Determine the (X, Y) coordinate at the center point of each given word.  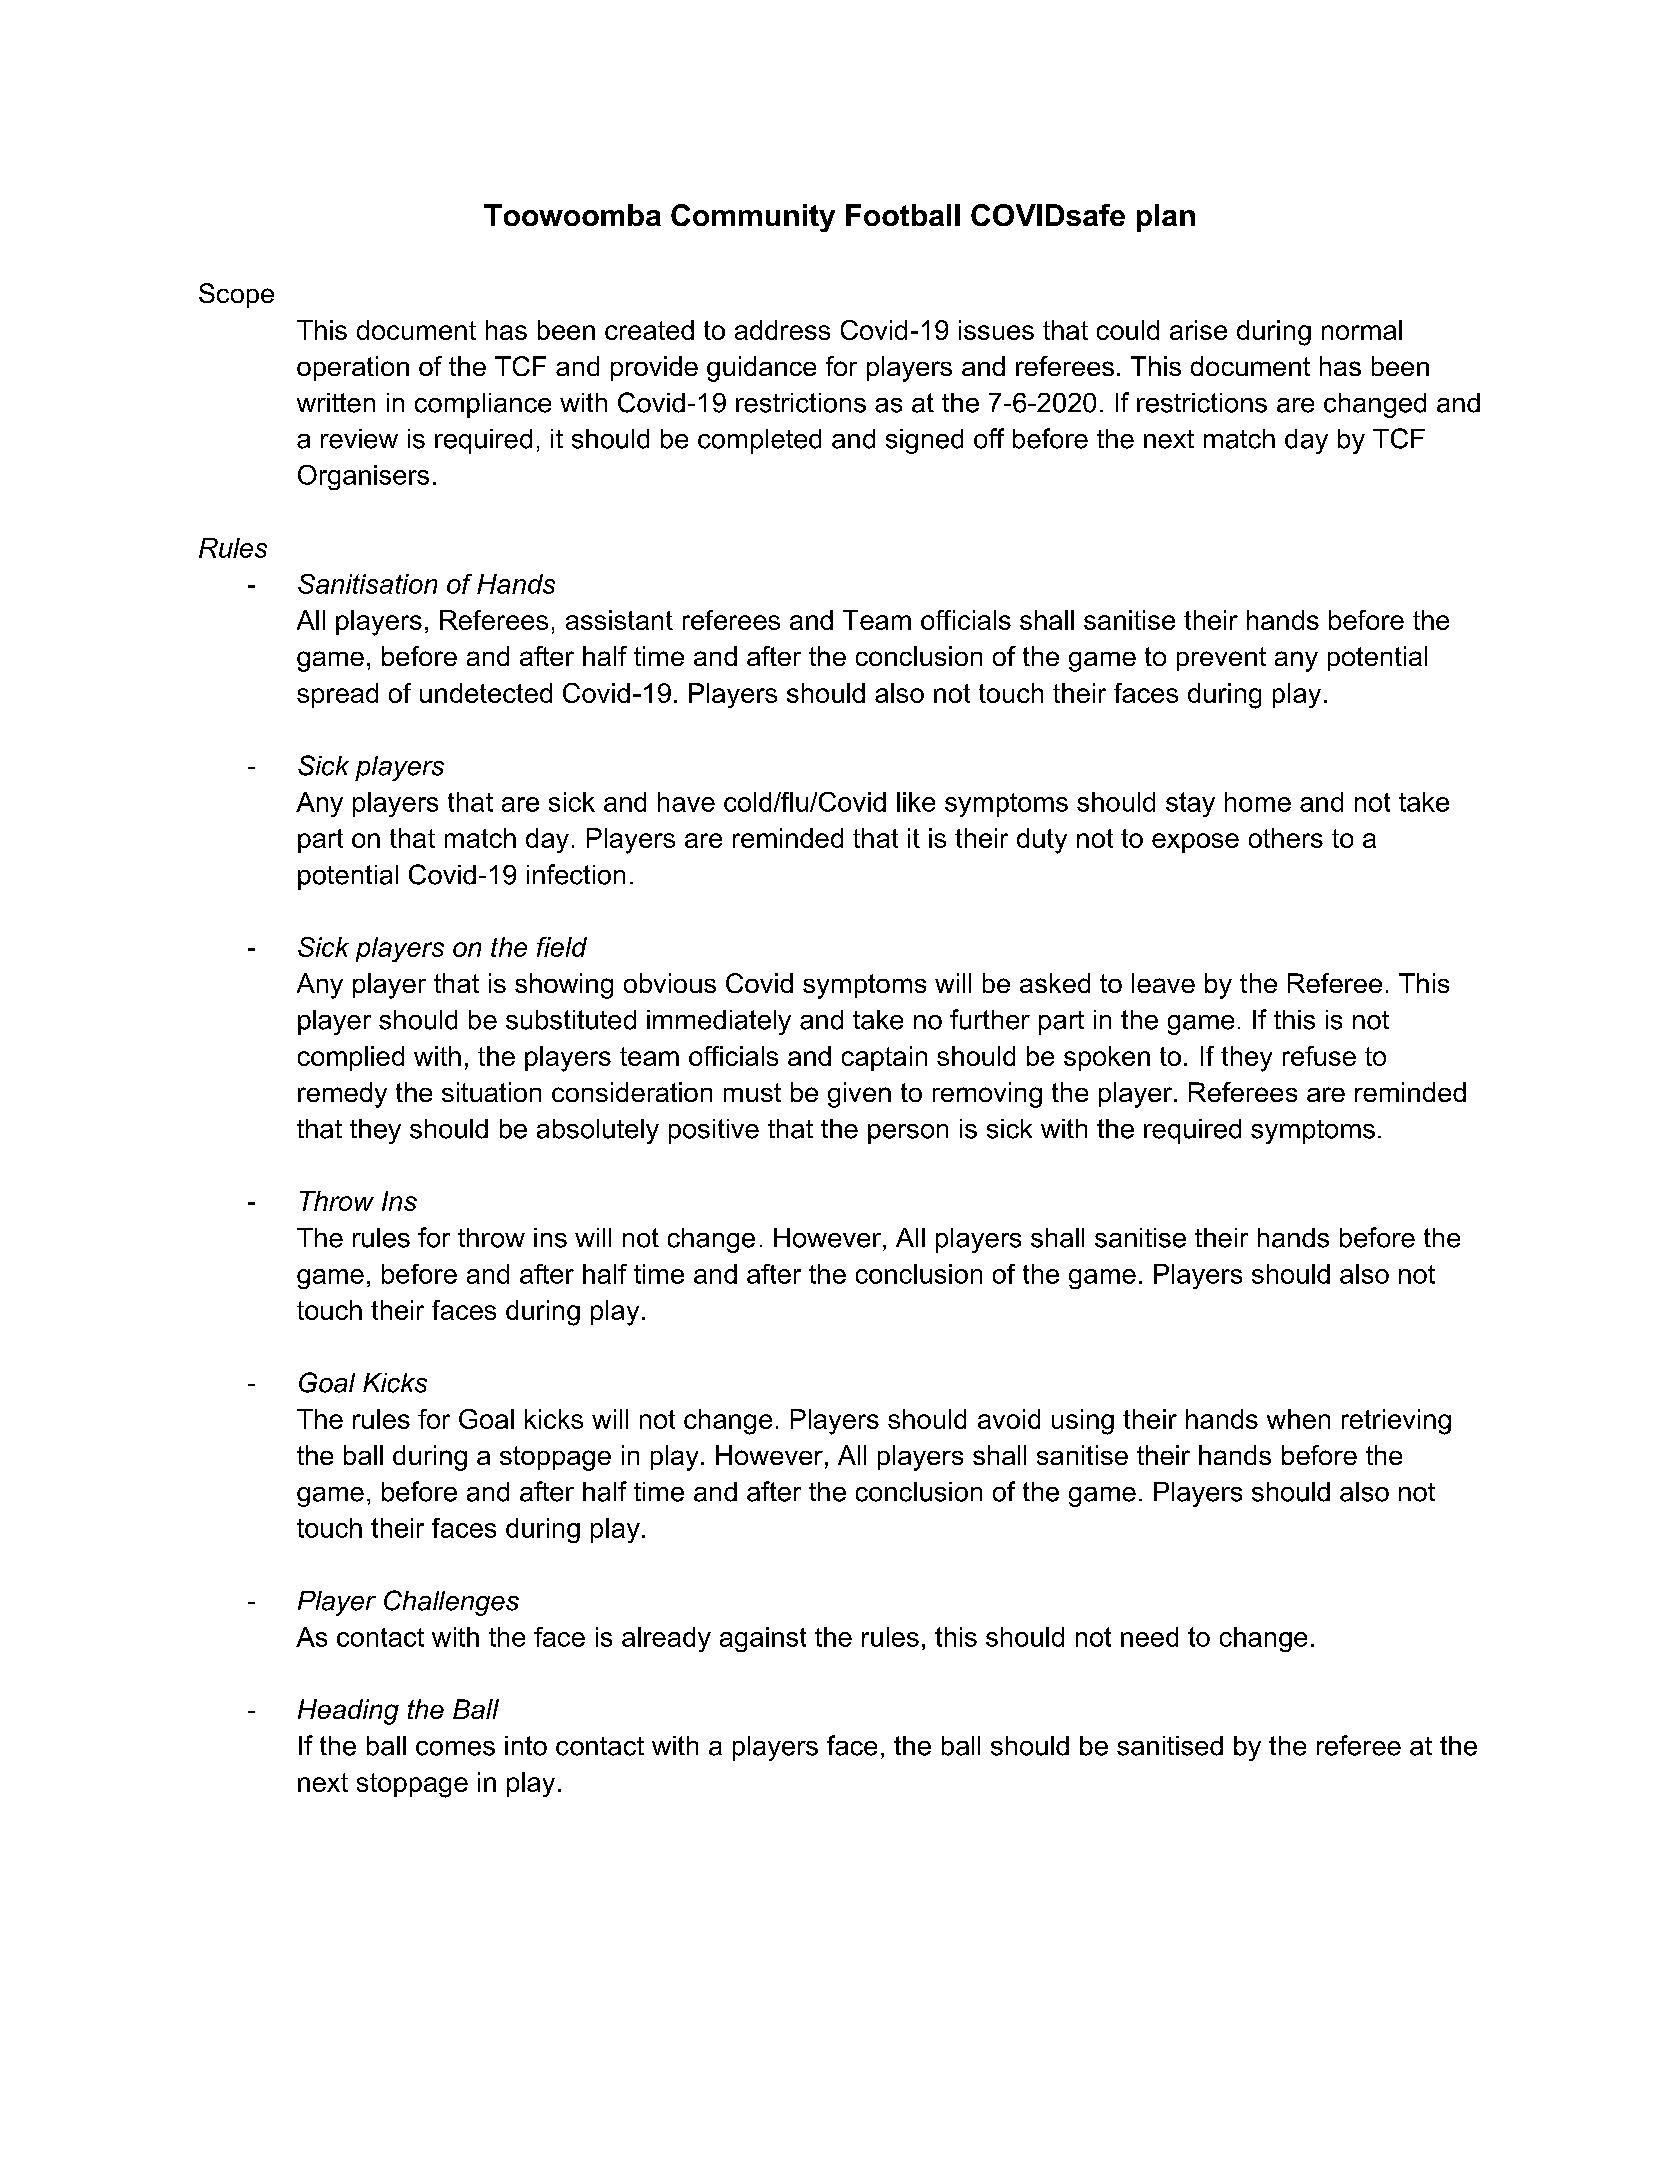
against (763, 1639)
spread (337, 695)
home (1258, 802)
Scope (236, 295)
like (916, 802)
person (908, 1134)
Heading (348, 1712)
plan (1166, 218)
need (1149, 1637)
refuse (1319, 1056)
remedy (342, 1095)
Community (753, 218)
